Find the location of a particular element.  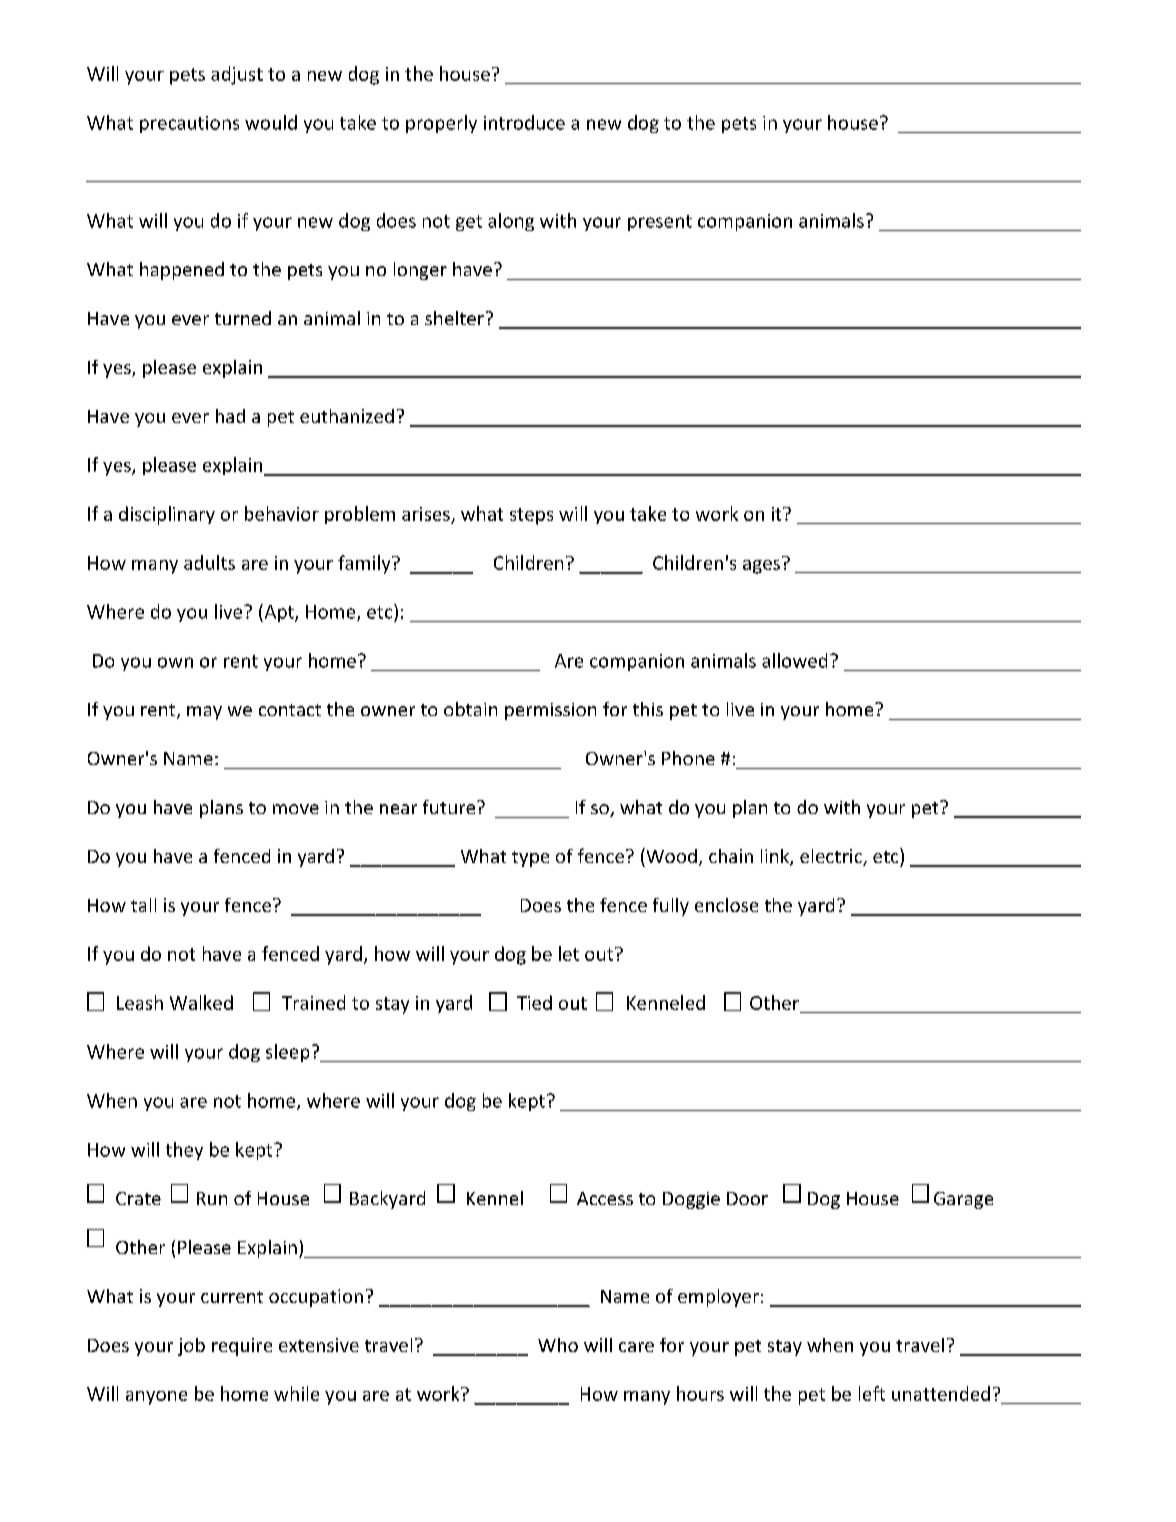

introduce is located at coordinates (524, 122).
